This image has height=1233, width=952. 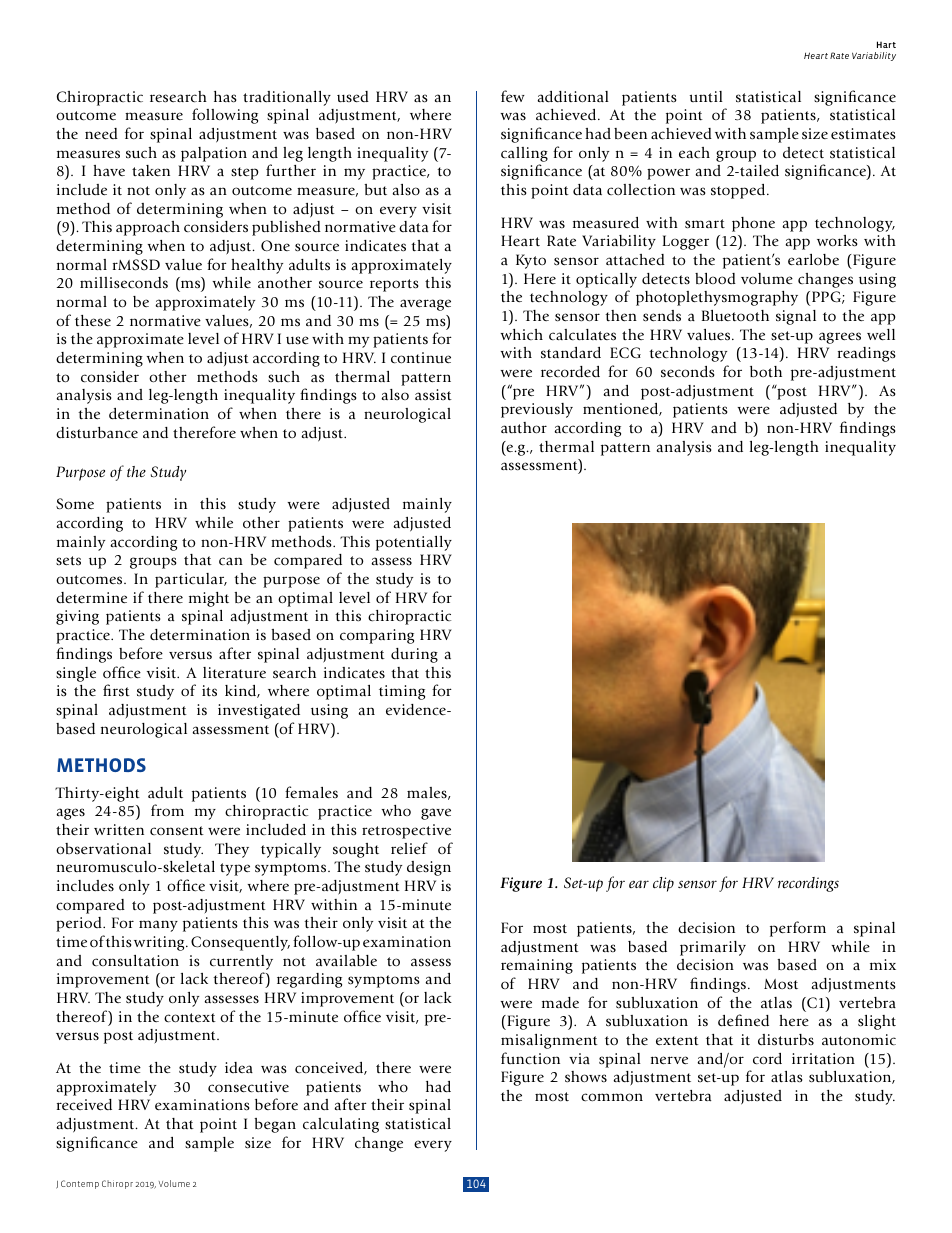 I want to click on few, so click(x=513, y=96).
